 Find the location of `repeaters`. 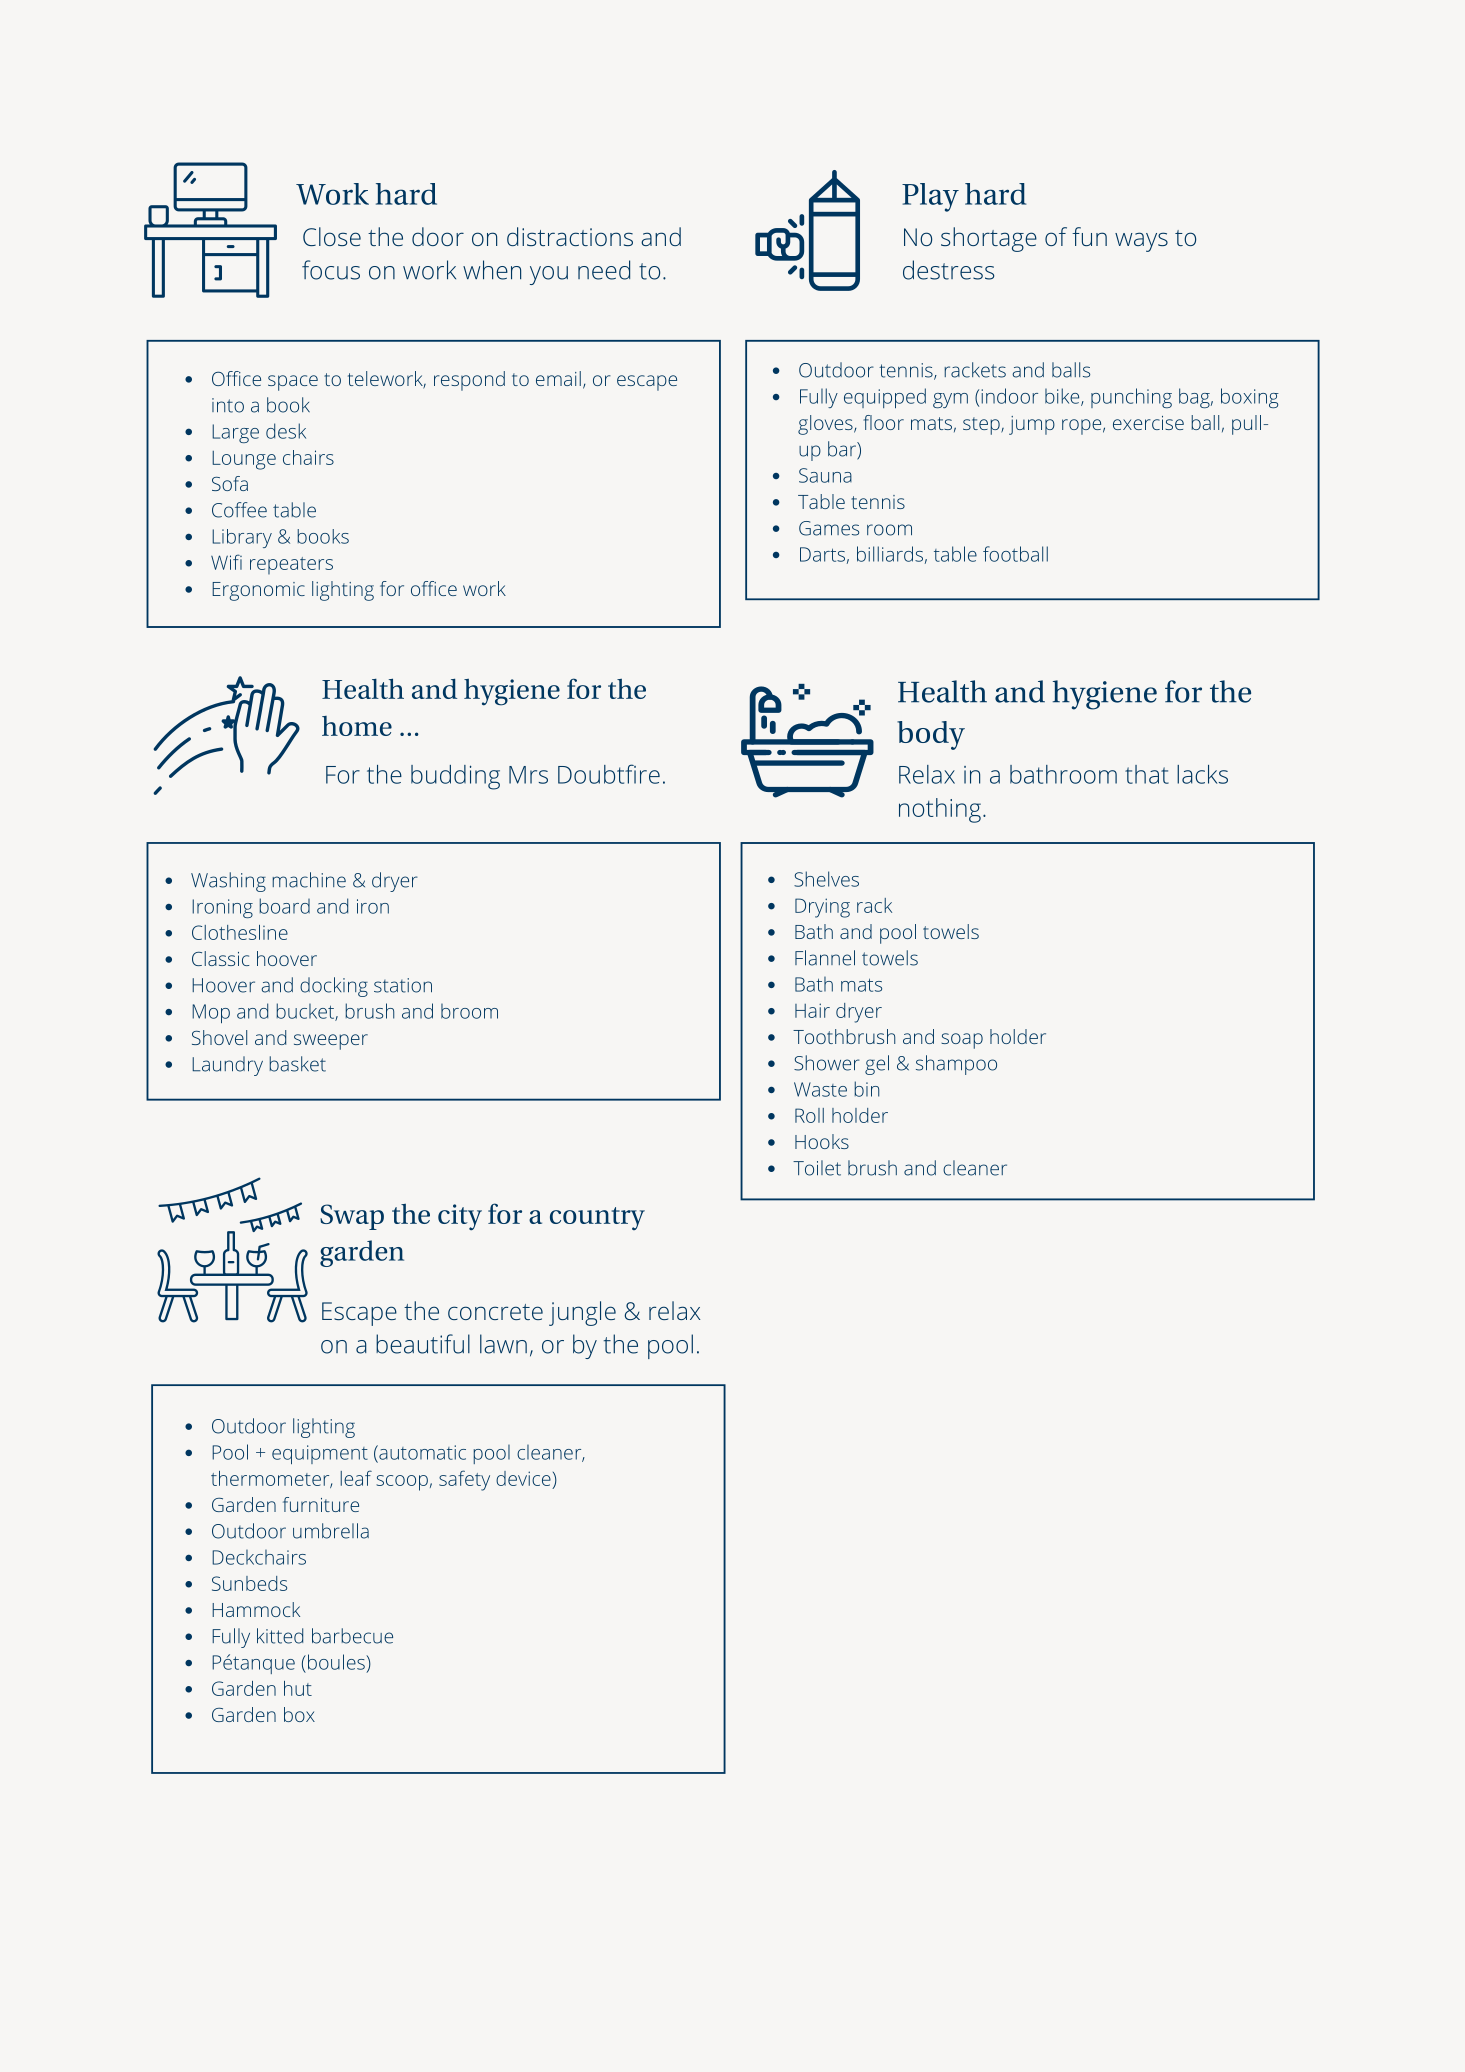

repeaters is located at coordinates (291, 565).
